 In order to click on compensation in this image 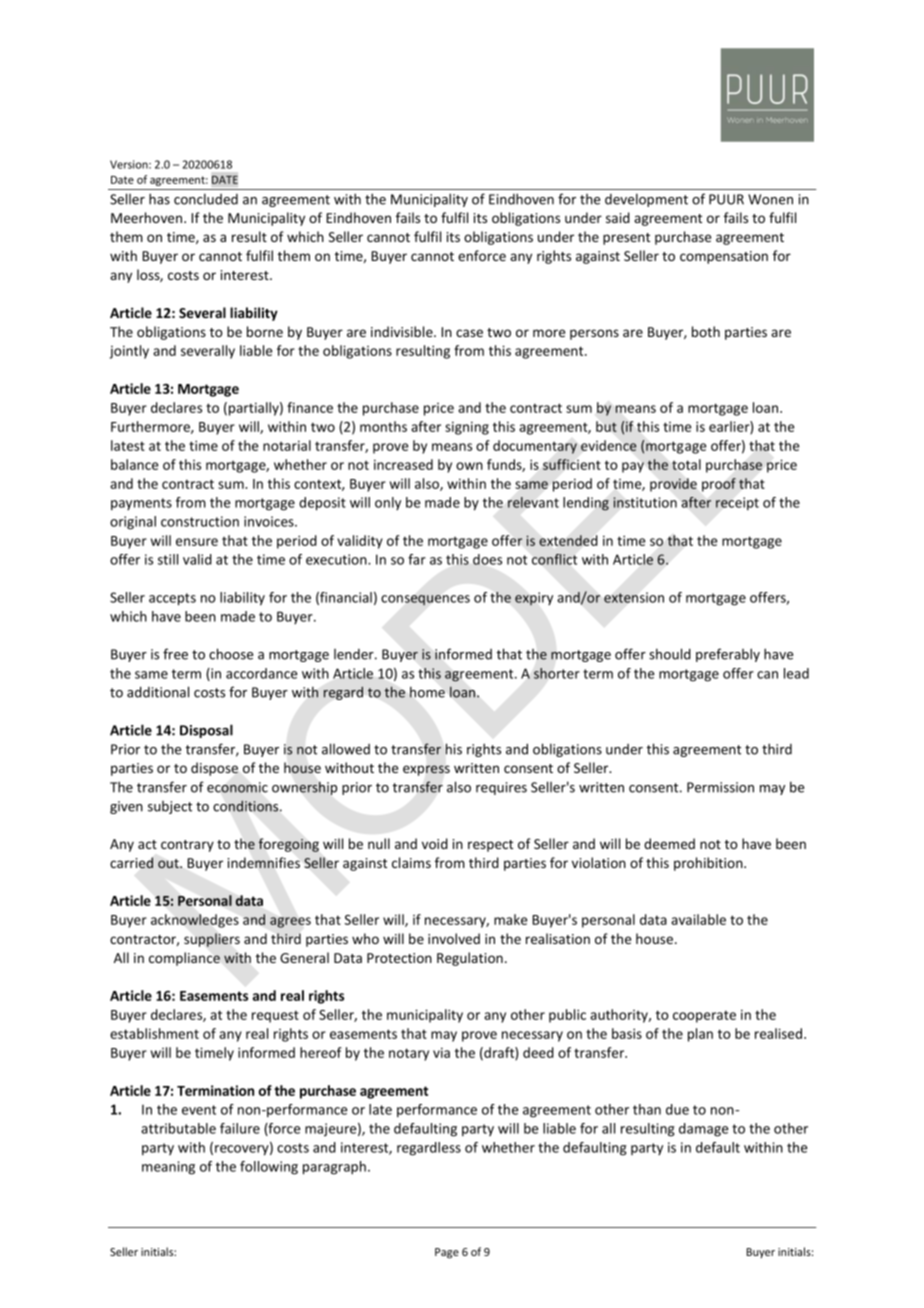, I will do `click(724, 257)`.
